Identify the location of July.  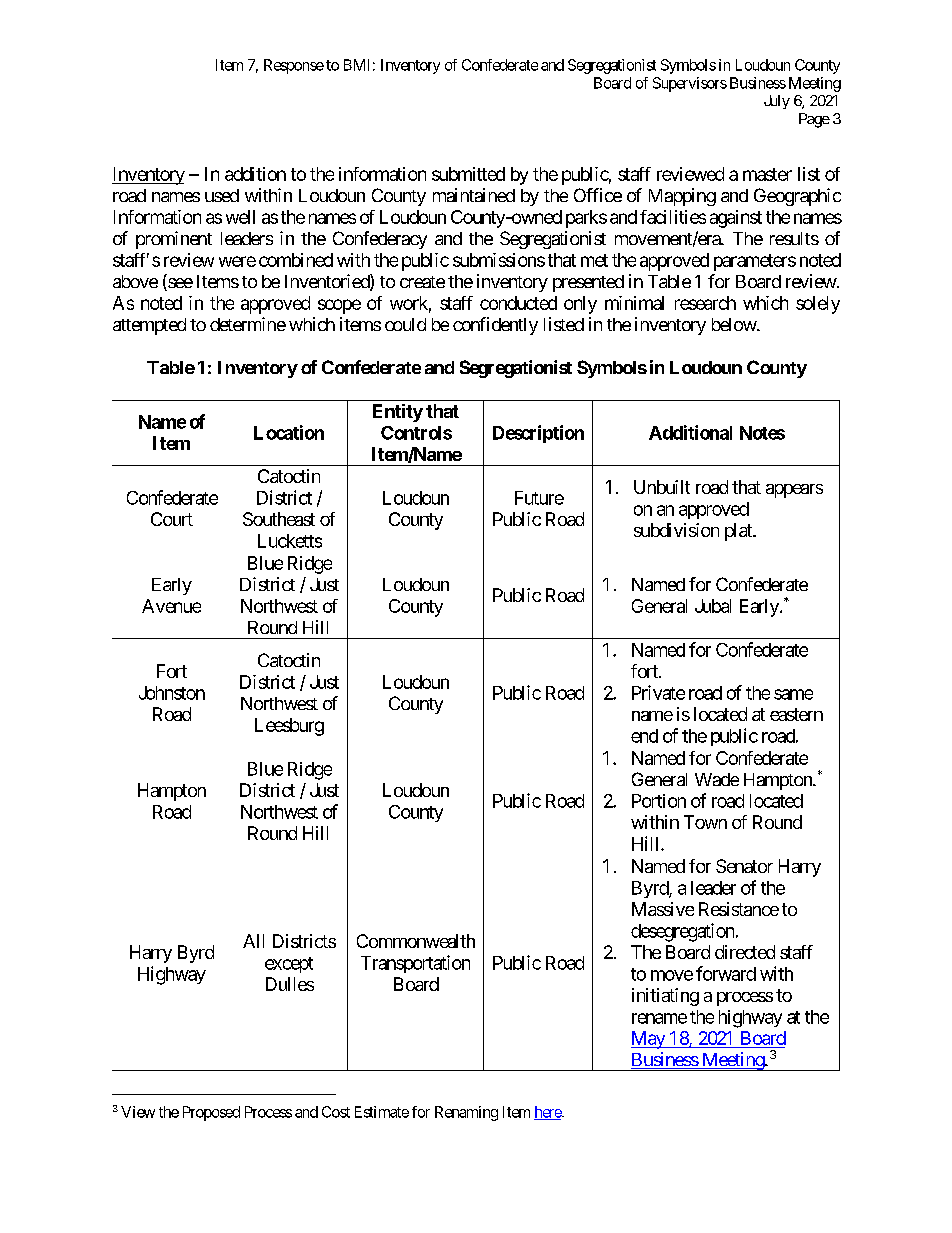
(777, 102).
